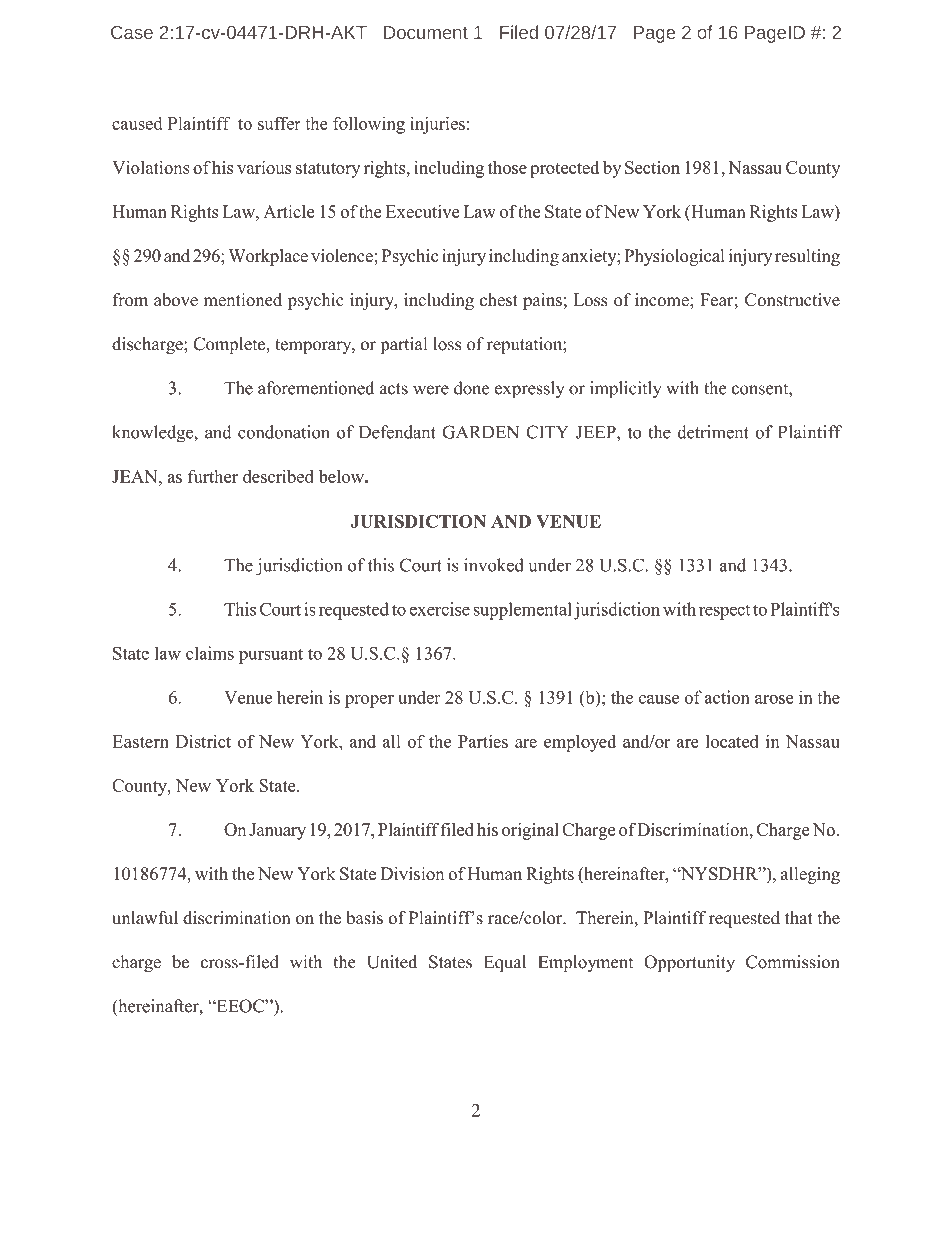 The height and width of the screenshot is (1233, 952). What do you see at coordinates (494, 565) in the screenshot?
I see `invoked` at bounding box center [494, 565].
